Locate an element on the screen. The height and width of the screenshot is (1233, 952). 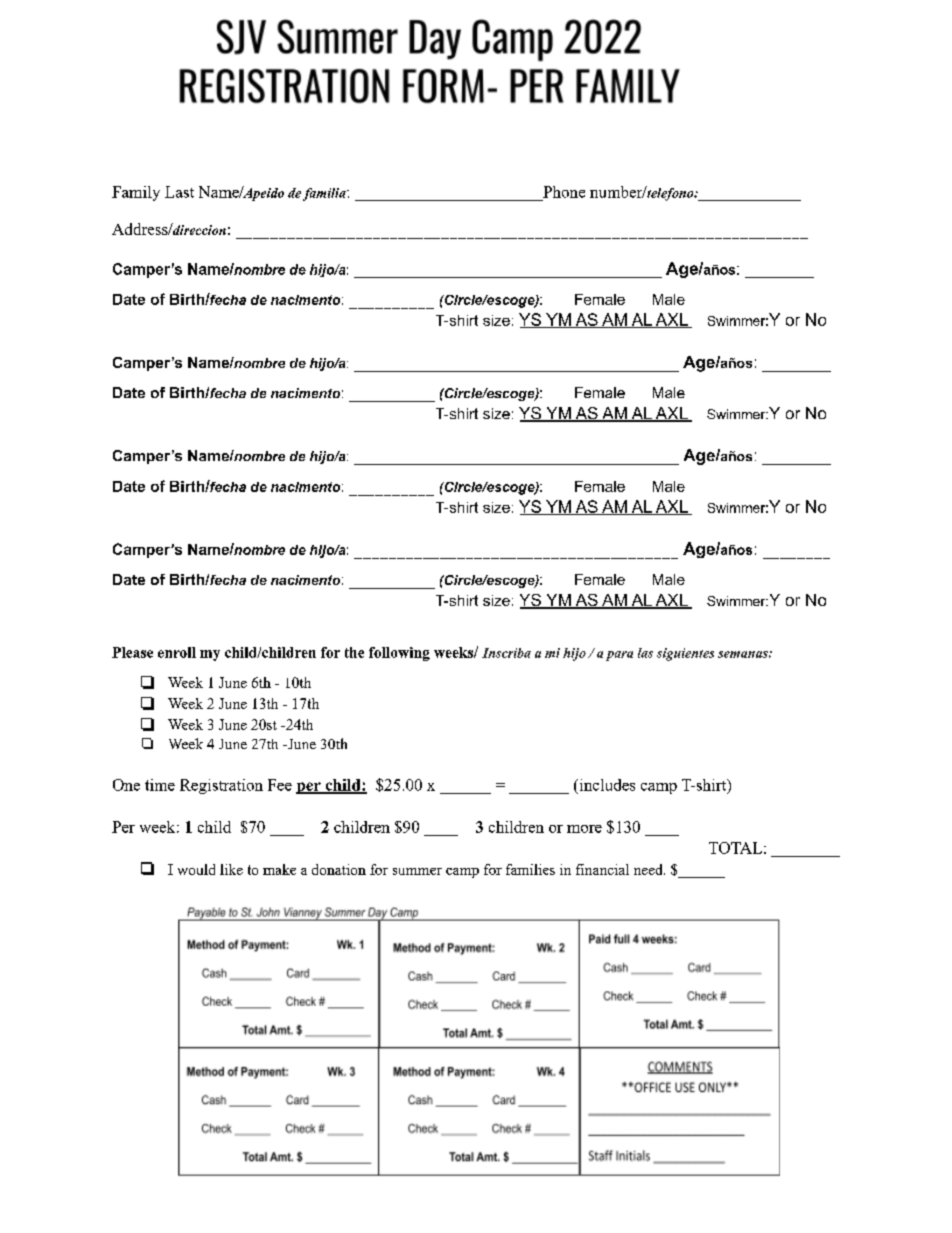
Last is located at coordinates (179, 192).
